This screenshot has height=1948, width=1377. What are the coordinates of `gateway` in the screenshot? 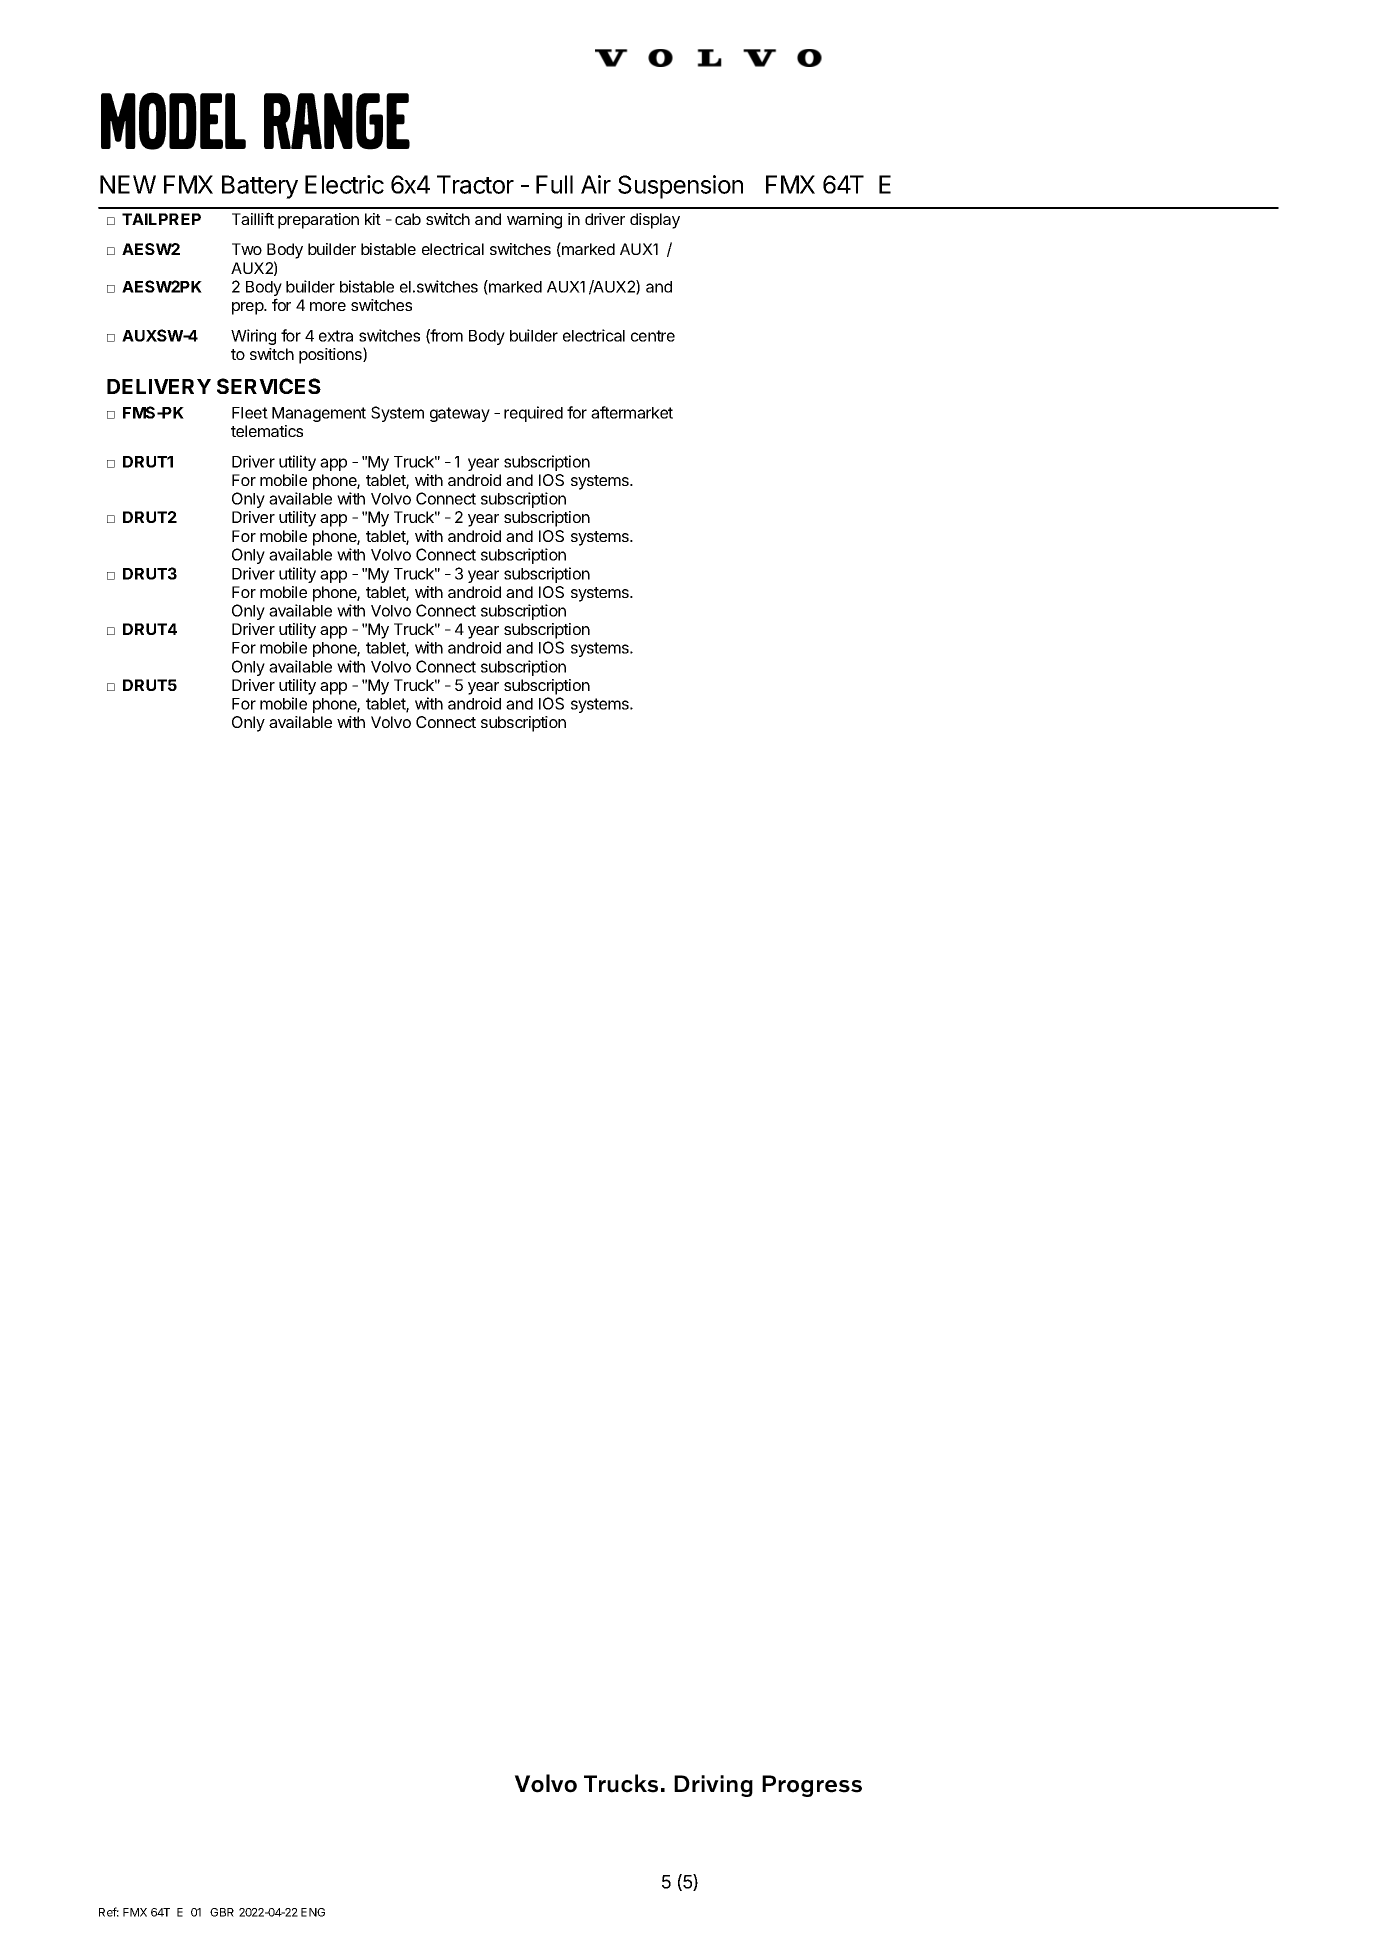 It's located at (460, 414).
